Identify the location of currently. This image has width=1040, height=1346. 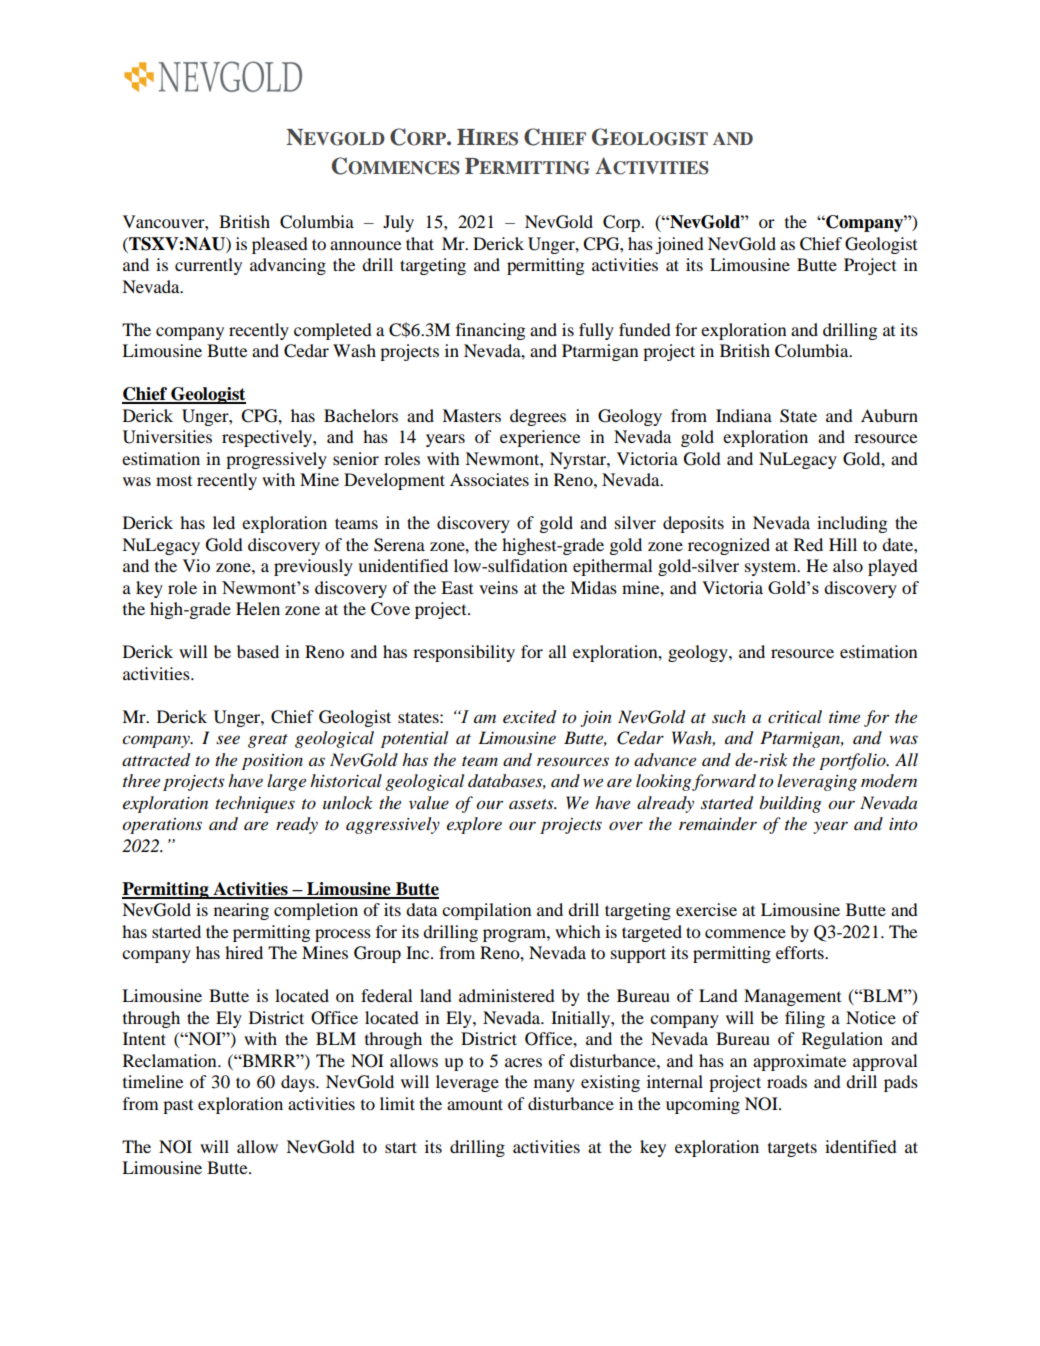
(208, 266).
